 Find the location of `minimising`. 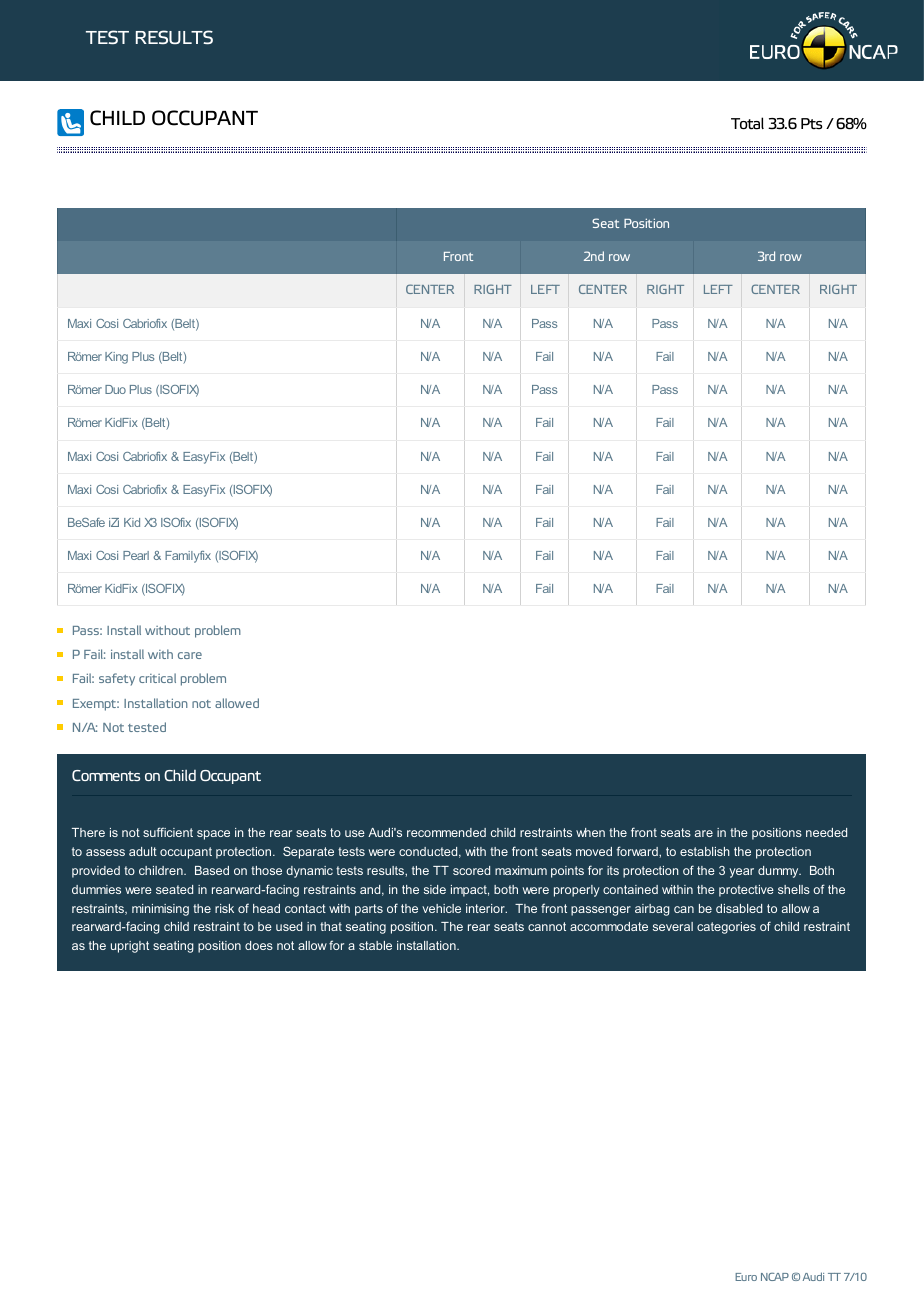

minimising is located at coordinates (160, 910).
